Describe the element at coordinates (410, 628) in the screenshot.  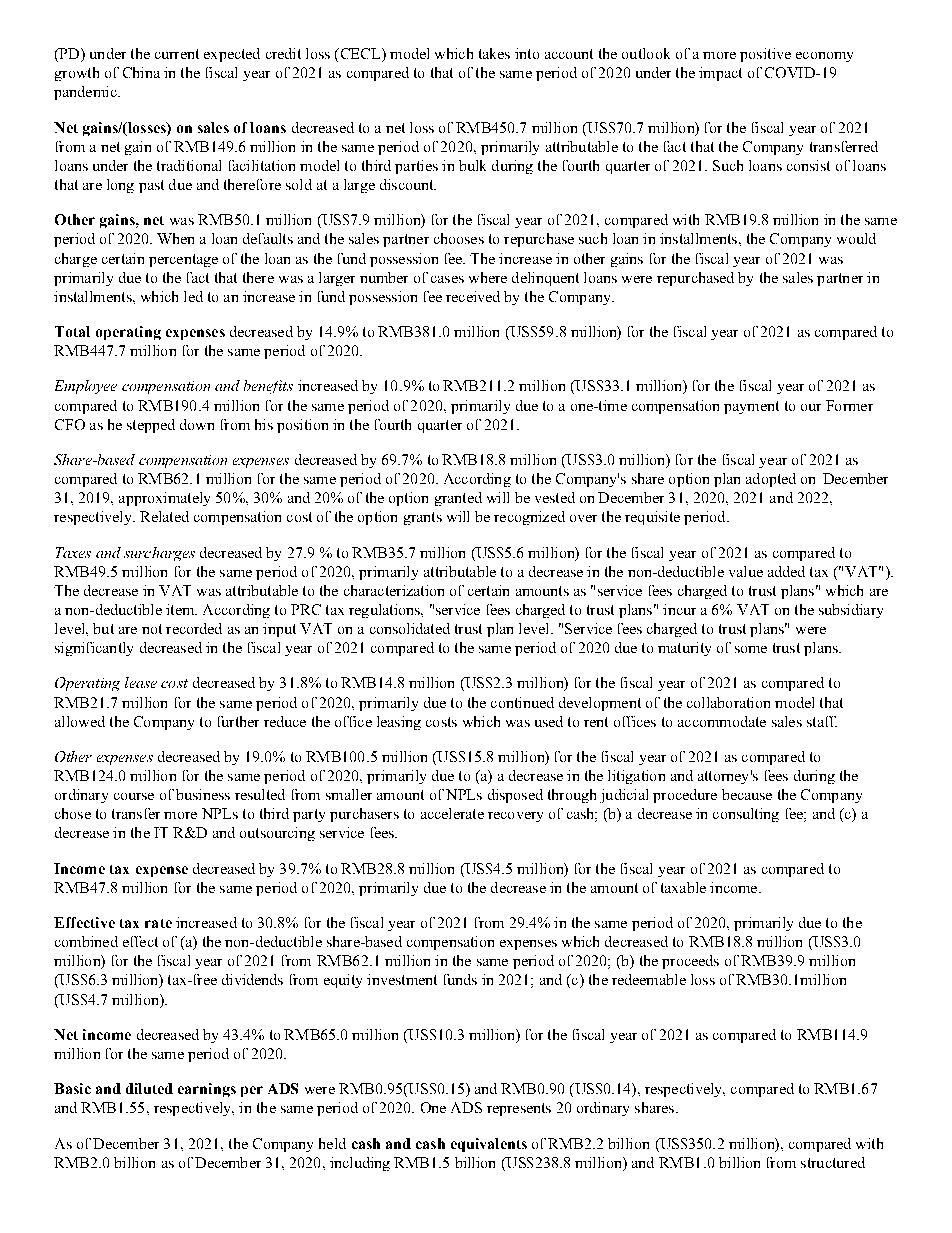
I see `consolidated` at that location.
